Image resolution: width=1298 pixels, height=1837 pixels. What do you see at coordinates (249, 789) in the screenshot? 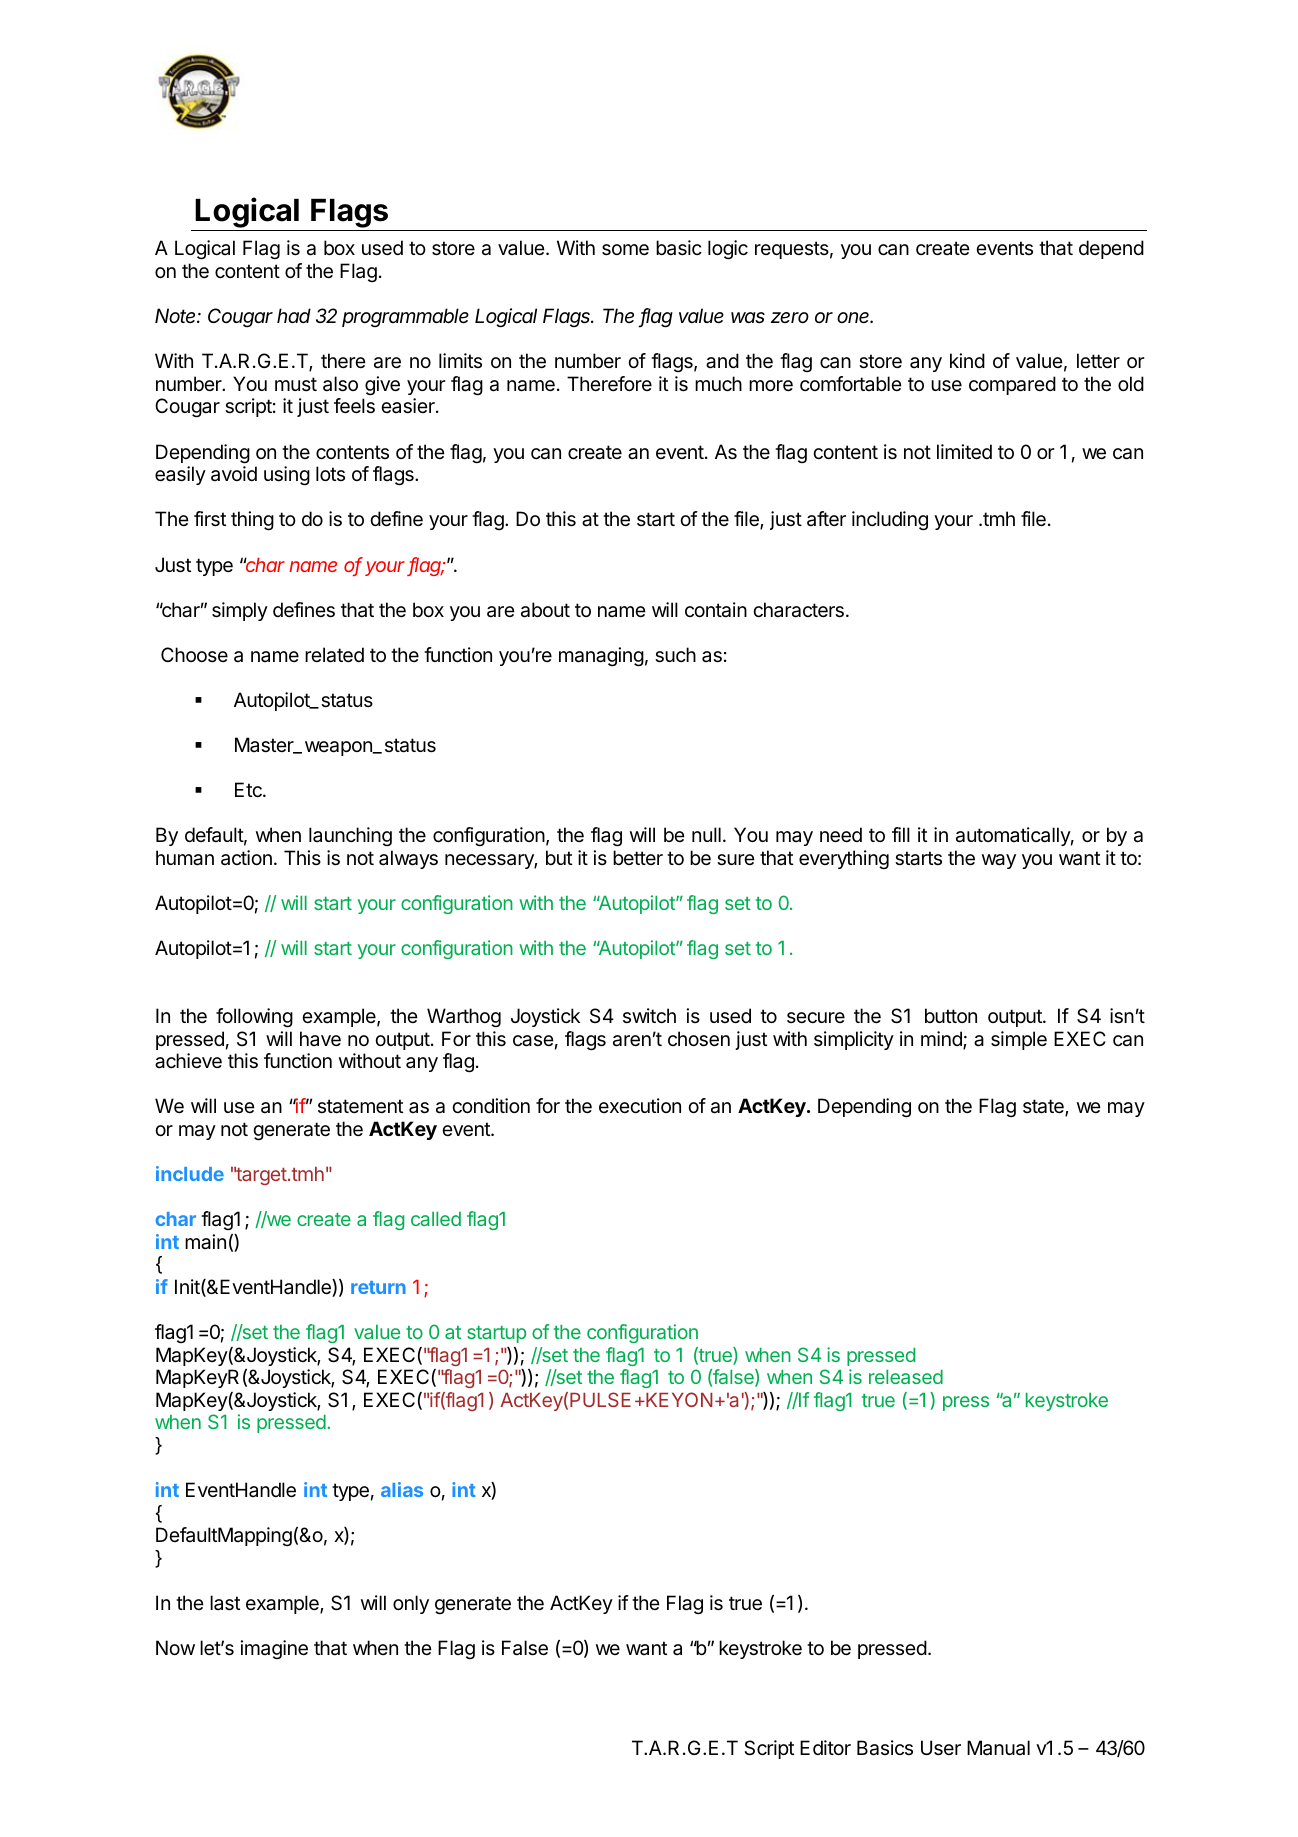
I see `Etc` at bounding box center [249, 789].
